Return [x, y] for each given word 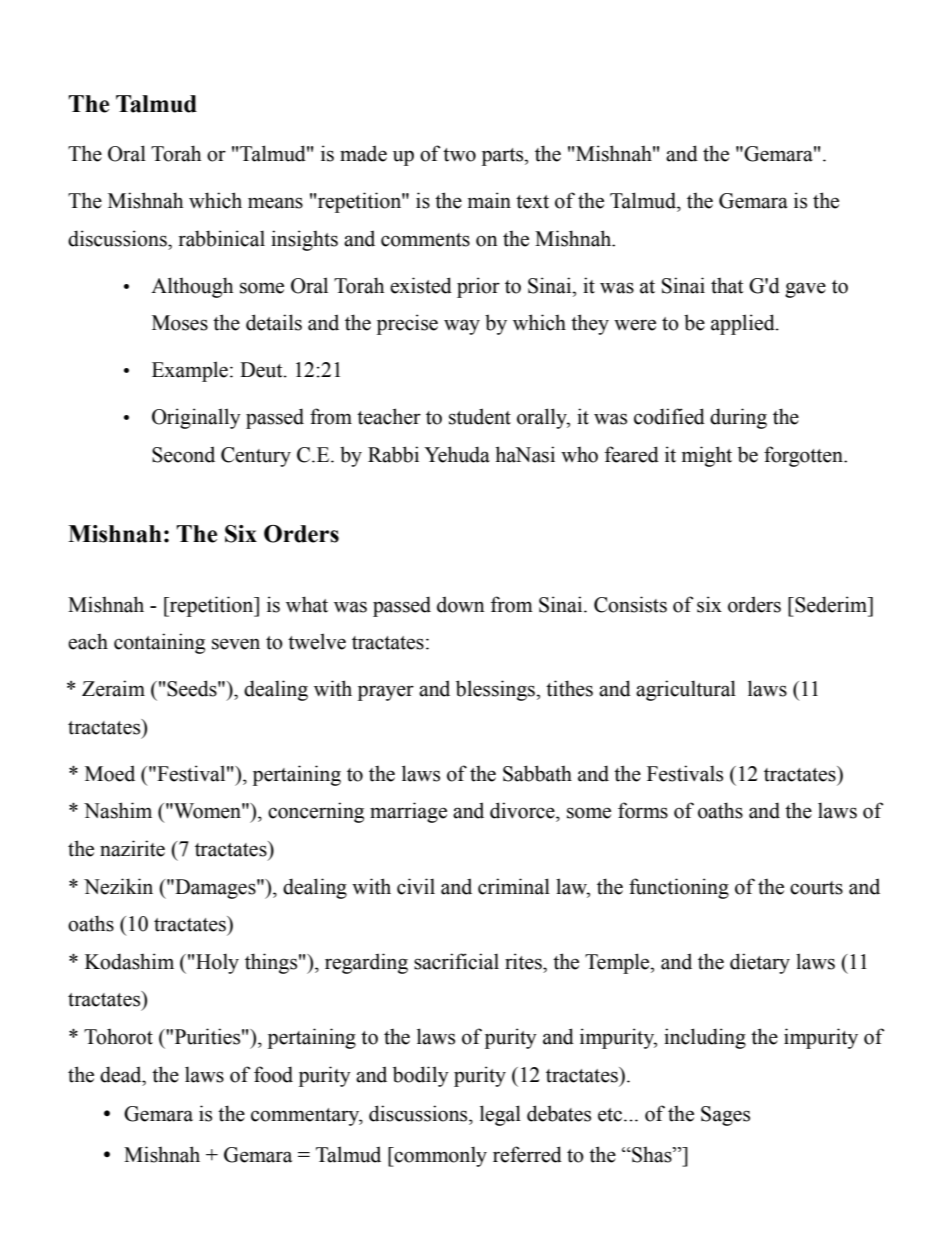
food [273, 1074]
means [275, 203]
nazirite [132, 848]
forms [643, 810]
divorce [523, 810]
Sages [725, 1116]
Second [183, 454]
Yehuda [457, 454]
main [489, 200]
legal [500, 1115]
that [727, 285]
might [707, 456]
